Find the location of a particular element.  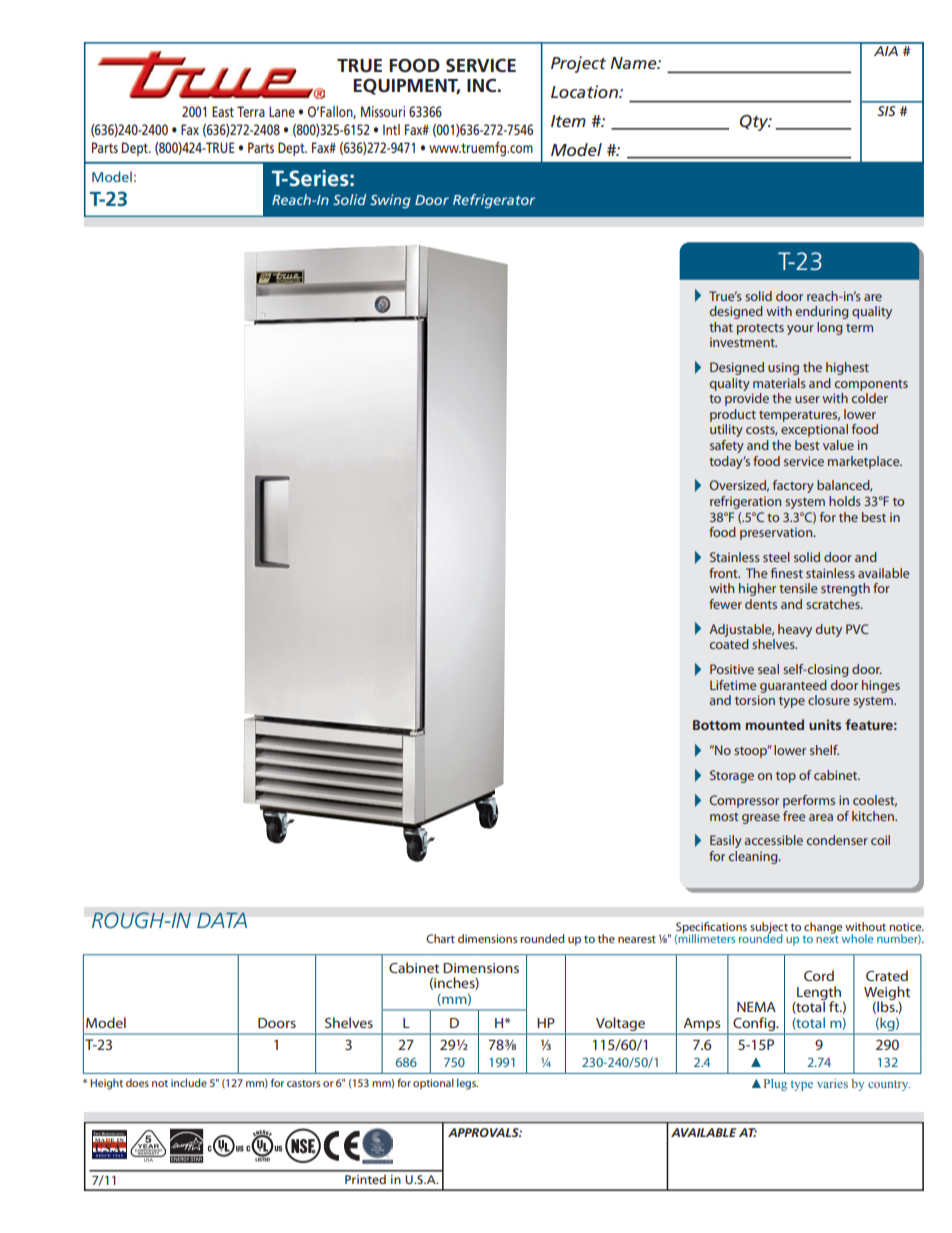

front is located at coordinates (724, 573).
